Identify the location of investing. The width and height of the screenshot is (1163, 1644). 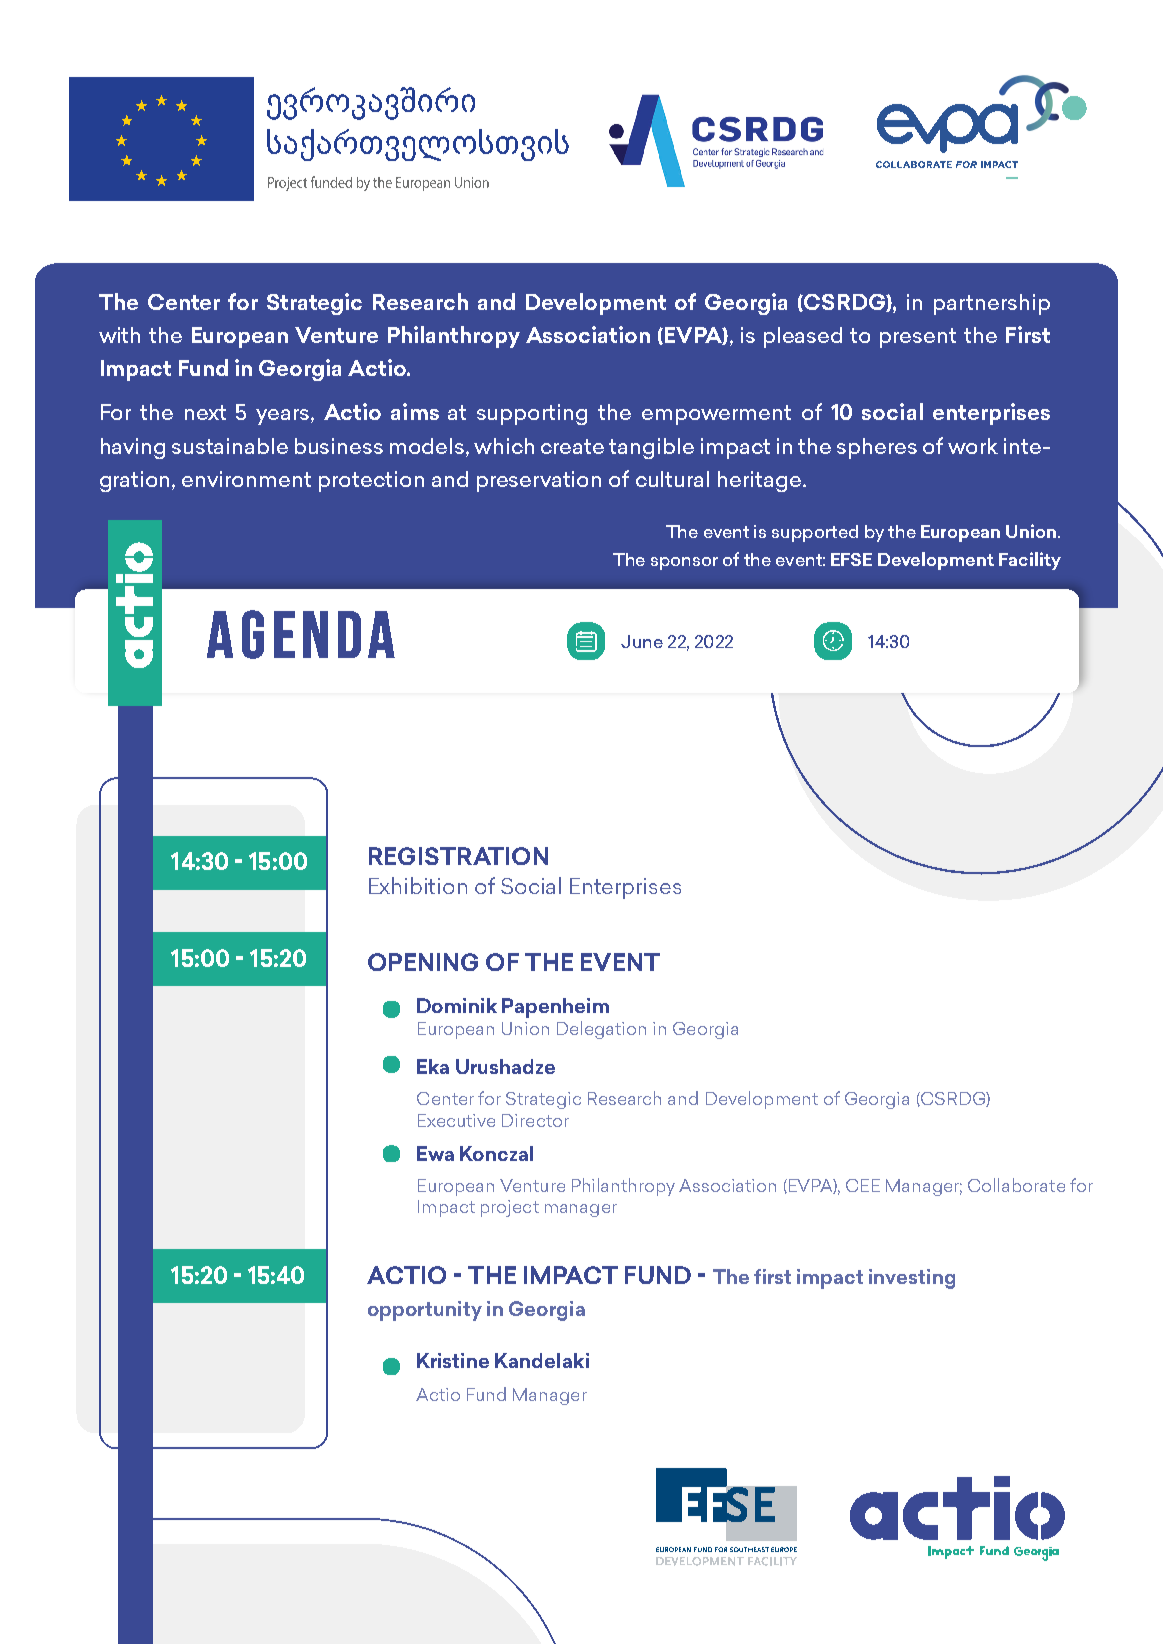
(912, 1279).
